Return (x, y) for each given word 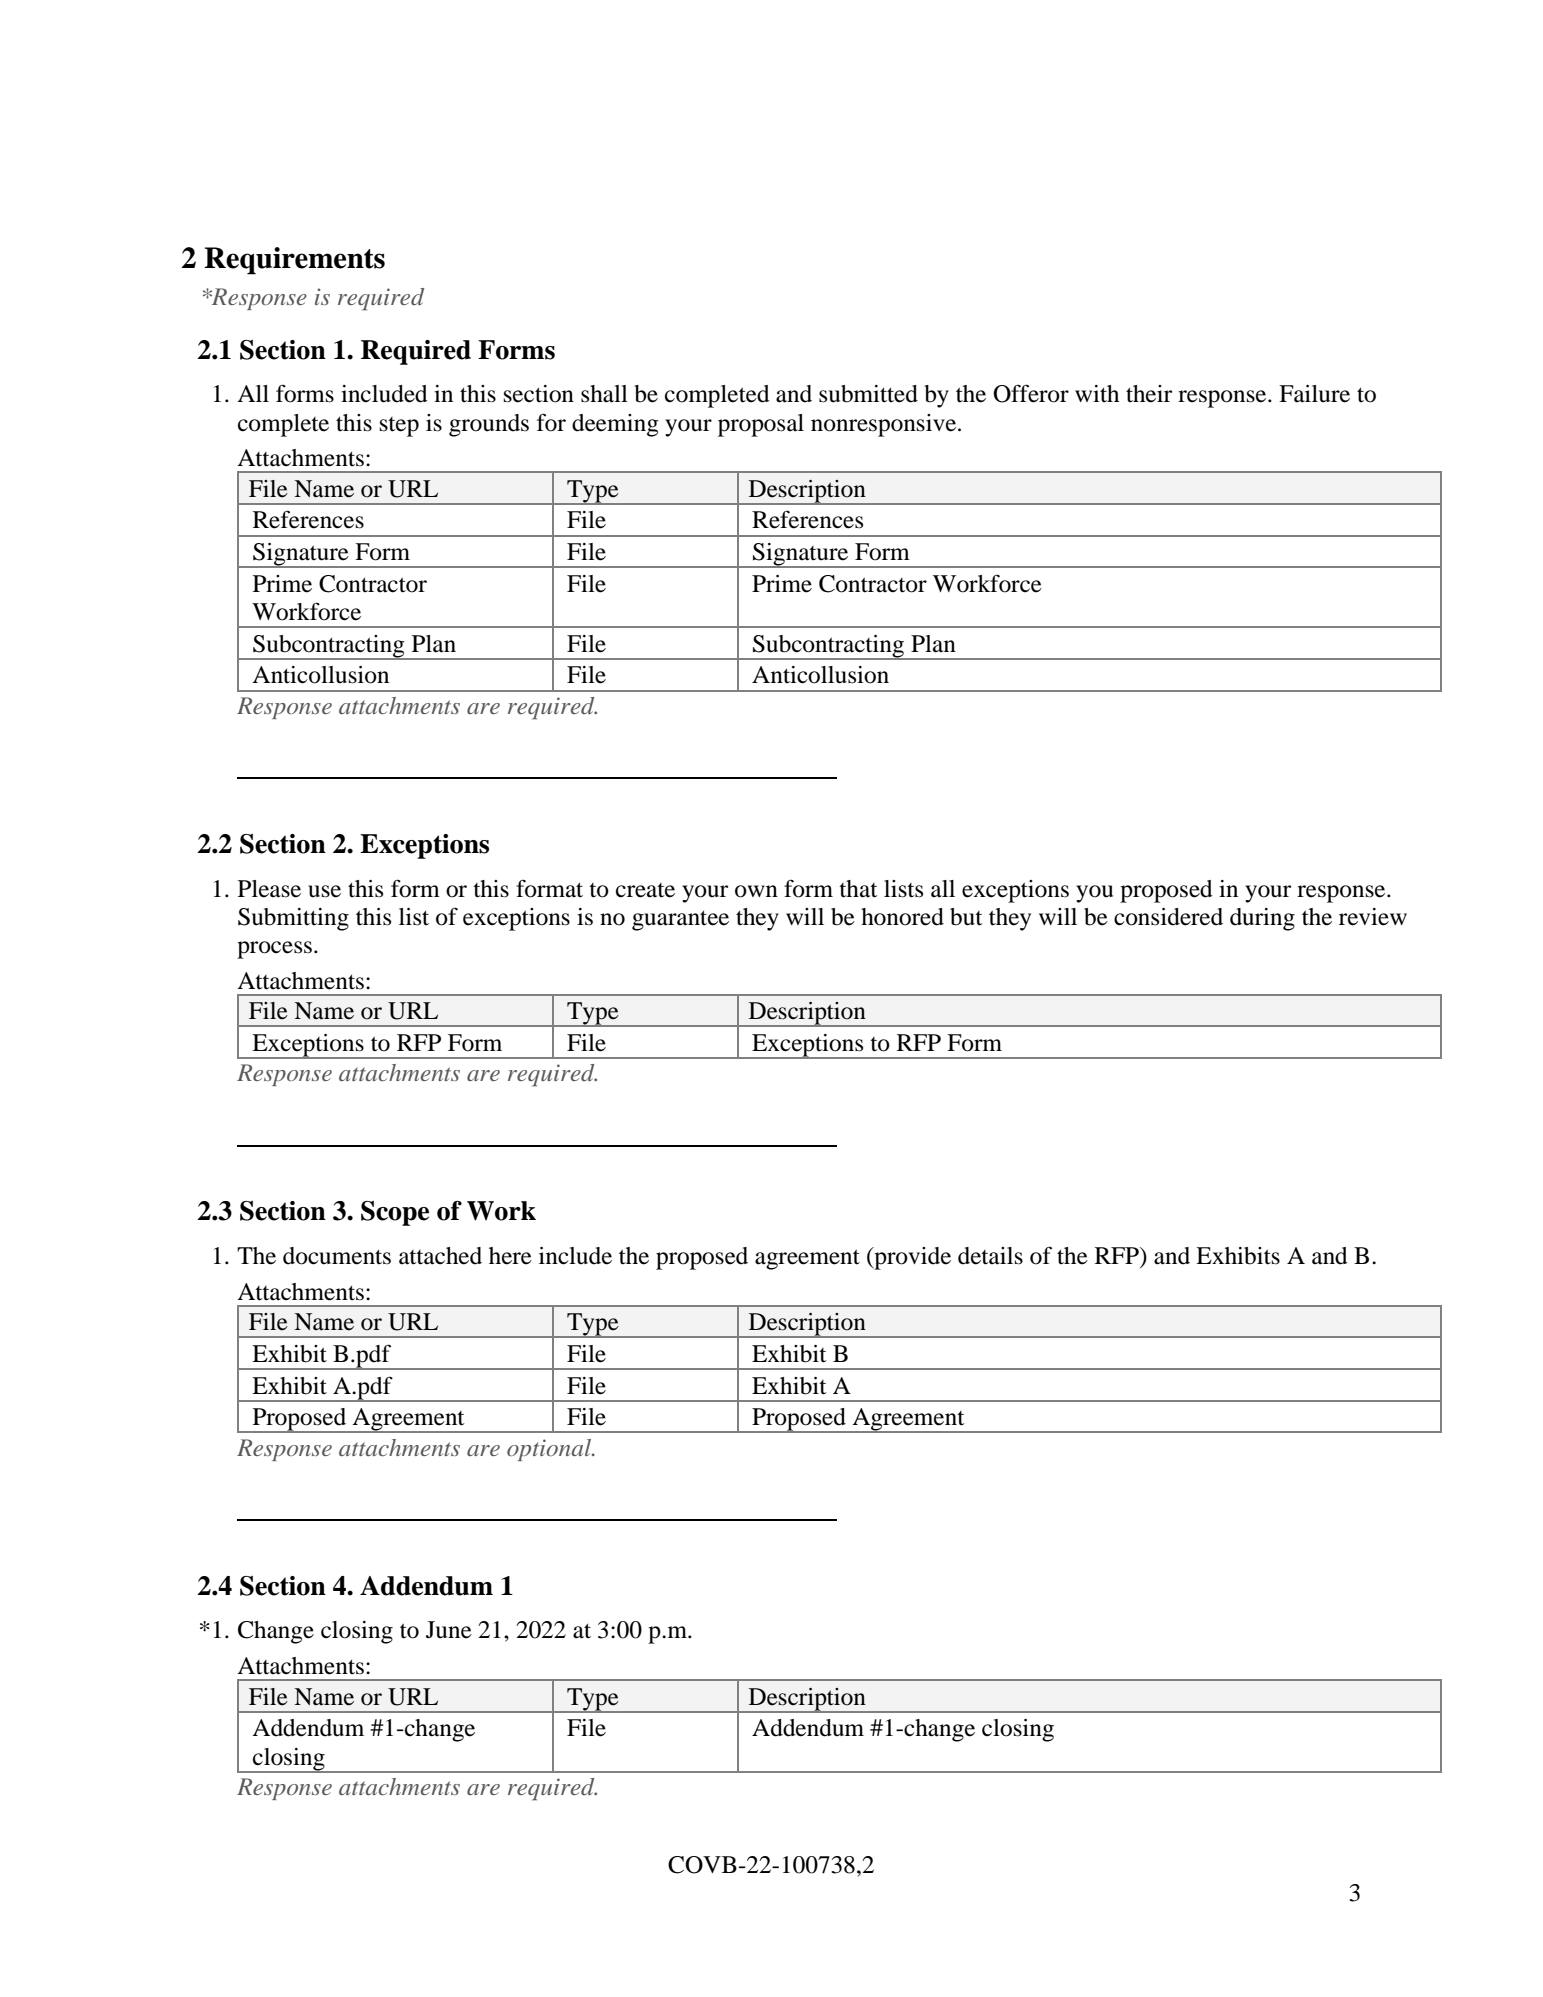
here (510, 1256)
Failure (1314, 394)
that (858, 889)
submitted (868, 394)
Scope (395, 1213)
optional (550, 1450)
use (324, 891)
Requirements (294, 261)
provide (911, 1258)
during (1262, 919)
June (449, 1630)
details (990, 1256)
